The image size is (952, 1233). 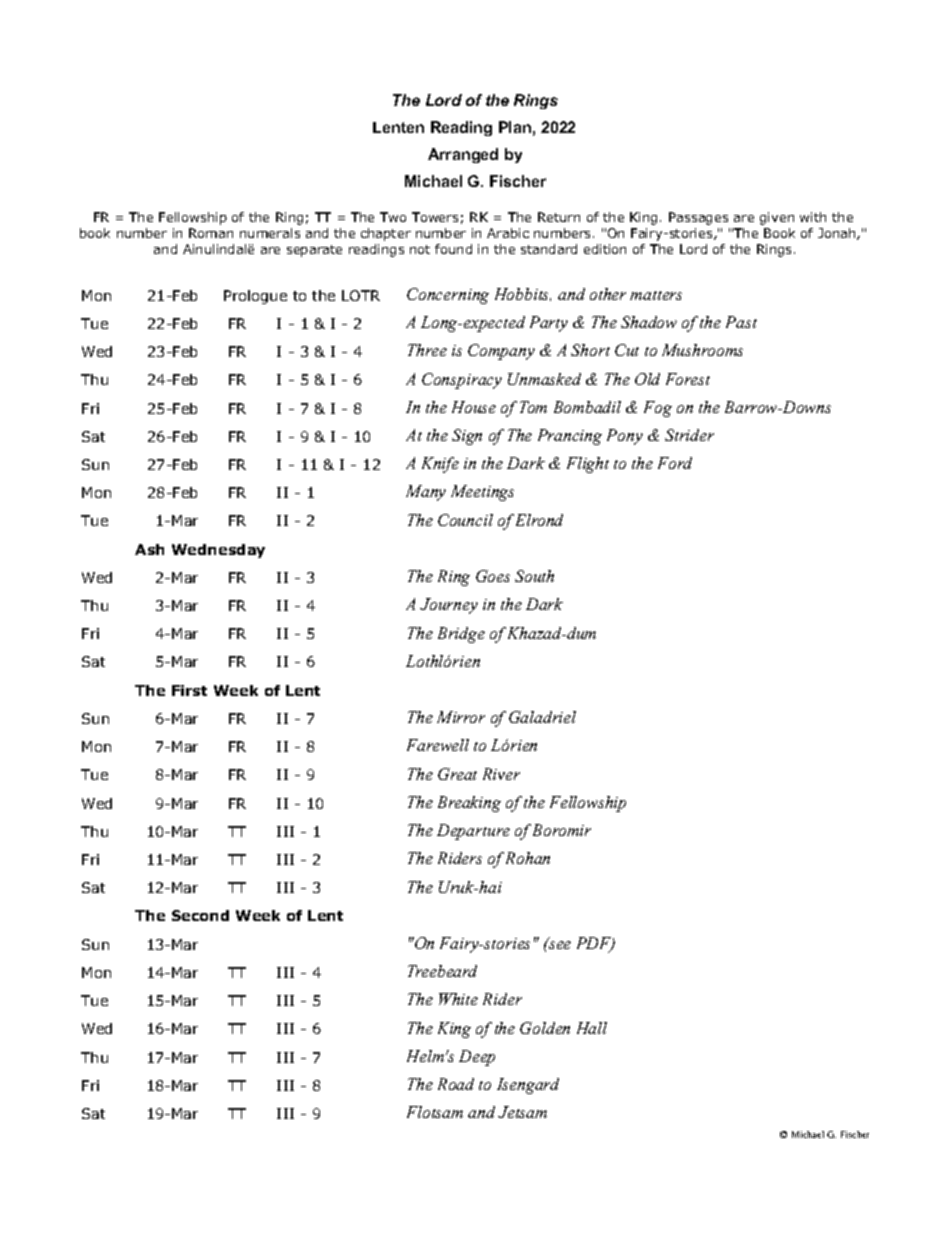 I want to click on Flotsam, so click(x=435, y=1112).
